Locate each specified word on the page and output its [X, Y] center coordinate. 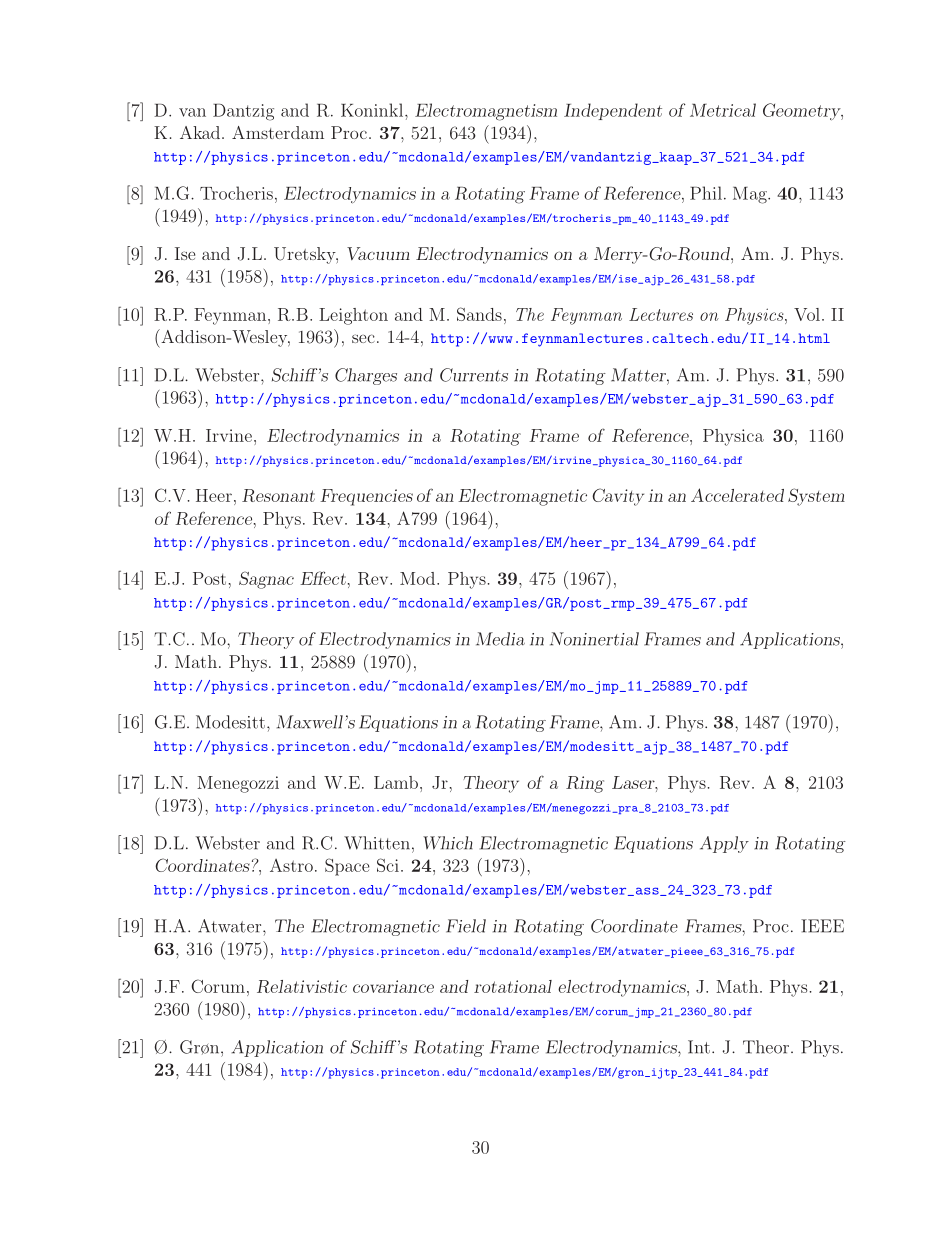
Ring [585, 784]
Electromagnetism [486, 112]
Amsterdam [278, 132]
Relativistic [302, 986]
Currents [474, 375]
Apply [724, 844]
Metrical [723, 110]
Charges [366, 376]
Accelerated [737, 495]
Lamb [396, 782]
